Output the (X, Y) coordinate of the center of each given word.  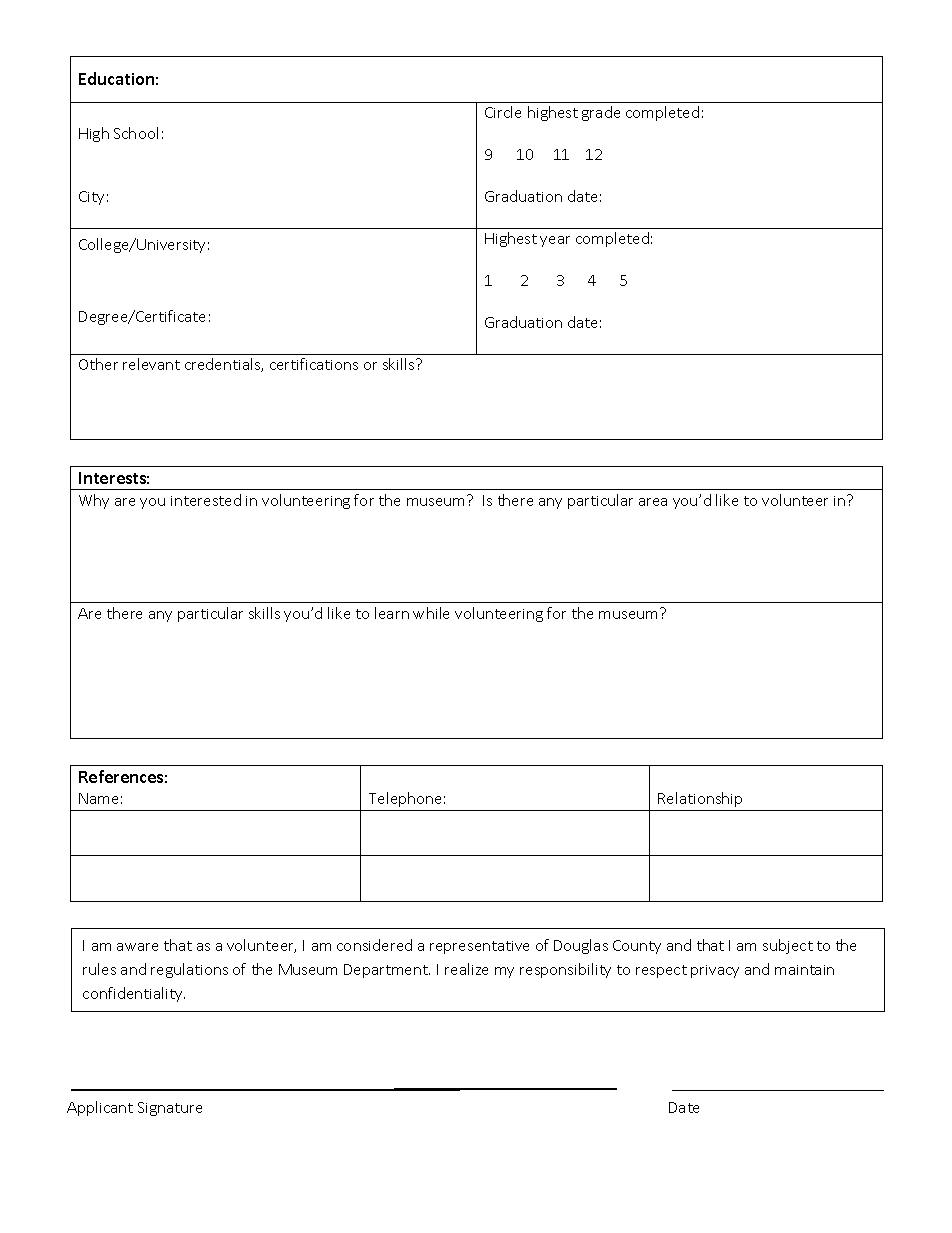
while (431, 613)
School (136, 133)
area (653, 502)
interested (206, 500)
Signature (170, 1109)
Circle (503, 112)
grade (601, 113)
